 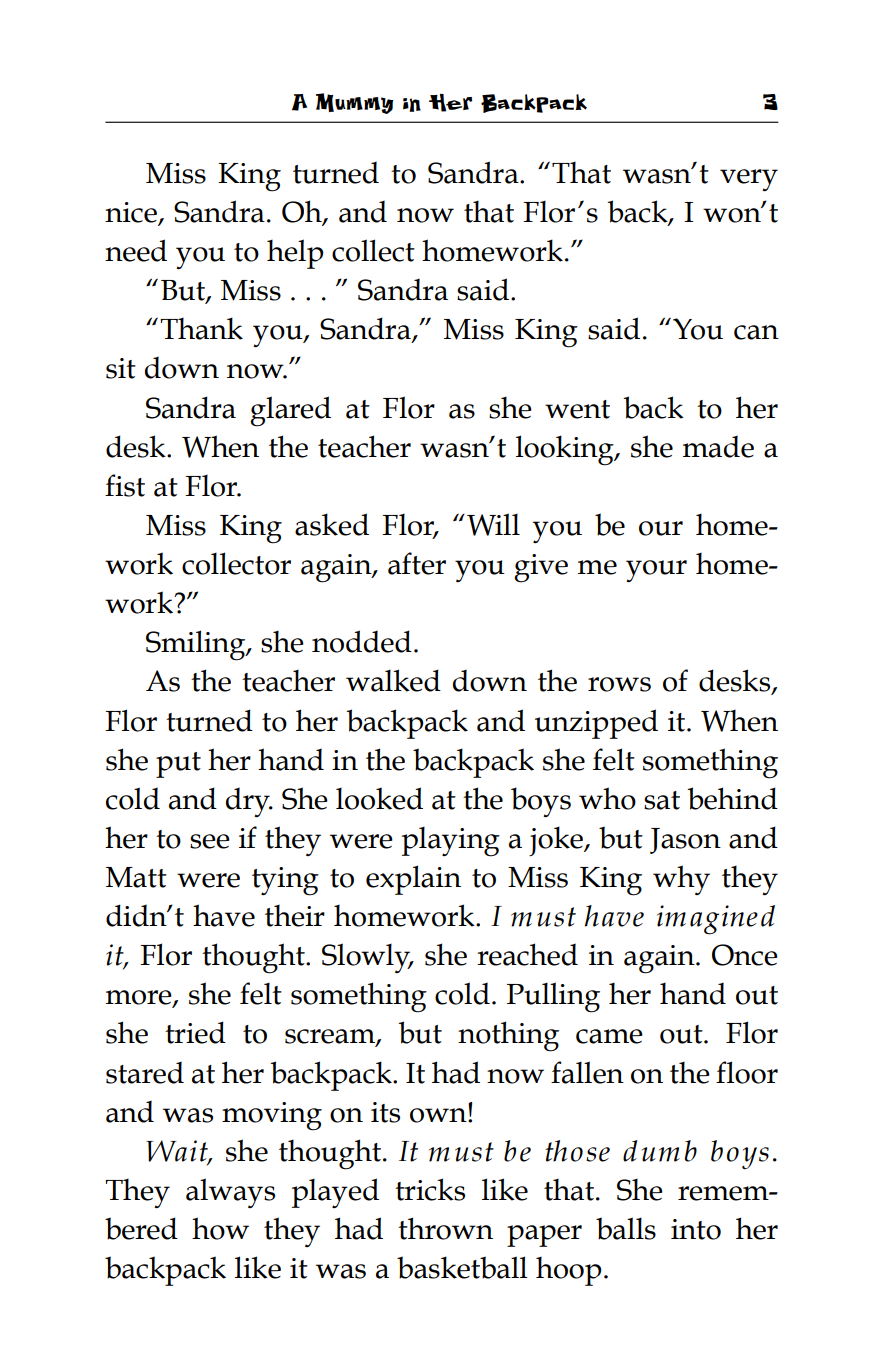 I want to click on help, so click(x=295, y=254).
